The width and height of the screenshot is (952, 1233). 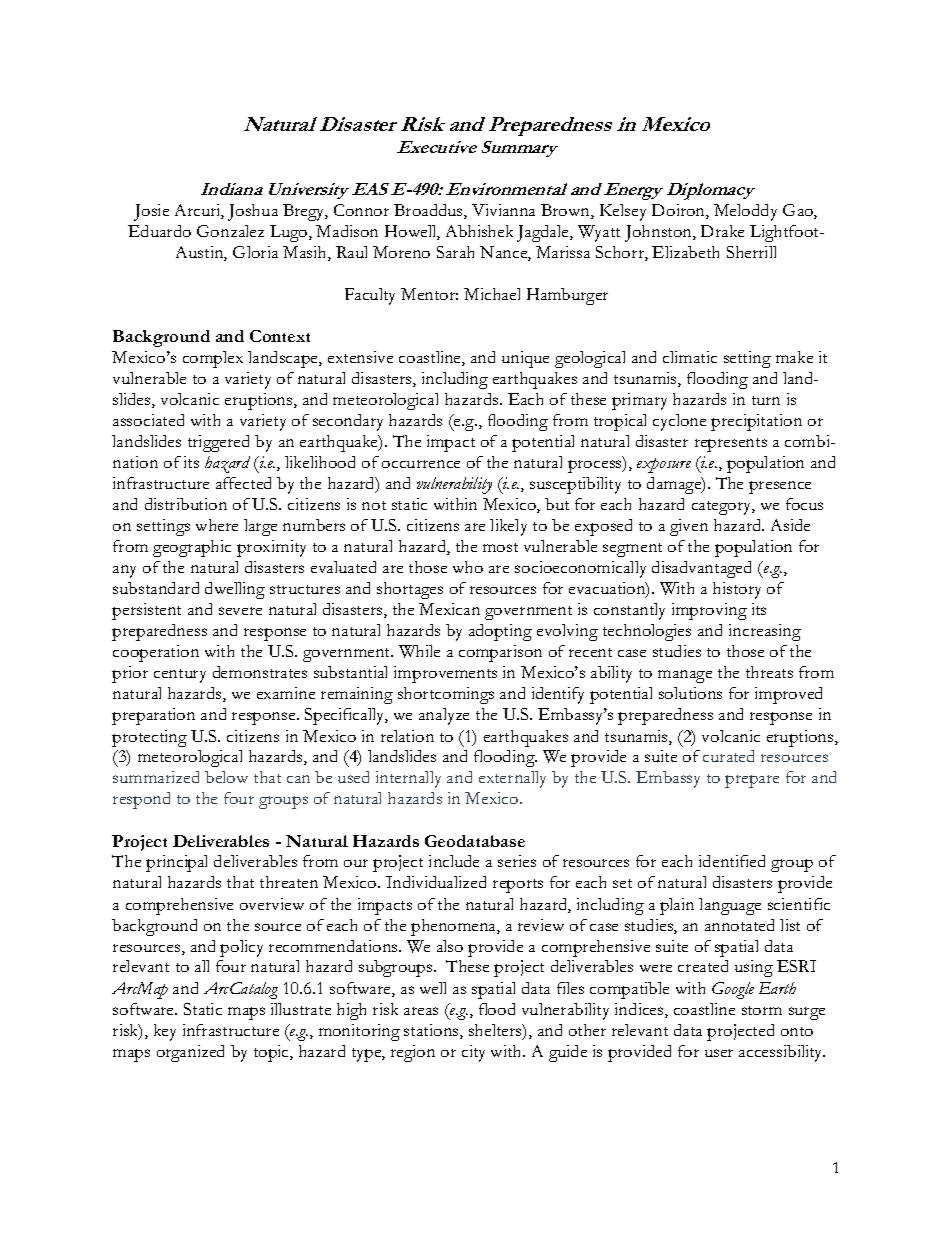 I want to click on include, so click(x=454, y=861).
